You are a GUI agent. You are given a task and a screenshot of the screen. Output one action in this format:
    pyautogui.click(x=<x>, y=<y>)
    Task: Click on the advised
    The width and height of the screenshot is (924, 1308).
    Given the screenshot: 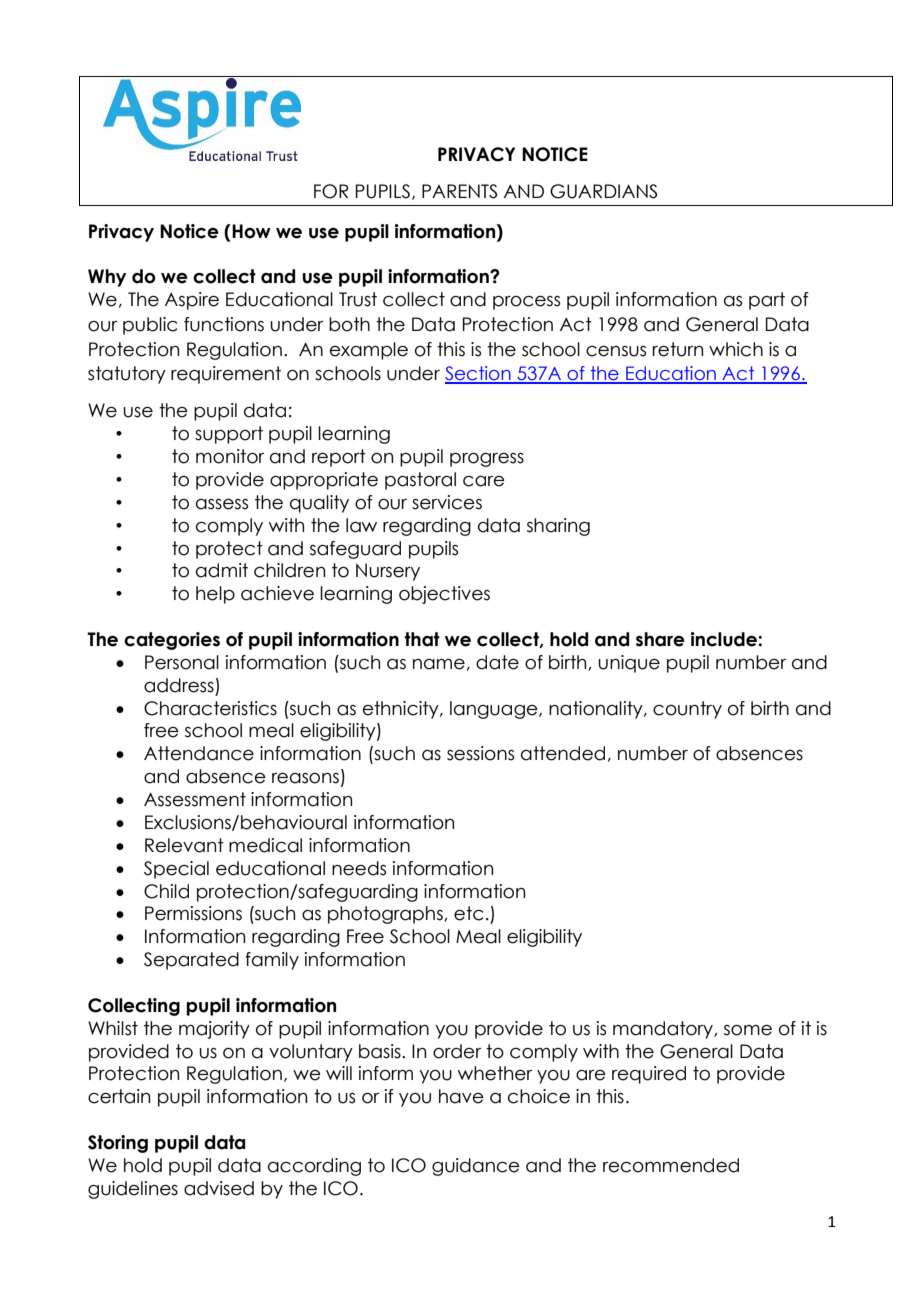 What is the action you would take?
    pyautogui.click(x=219, y=1188)
